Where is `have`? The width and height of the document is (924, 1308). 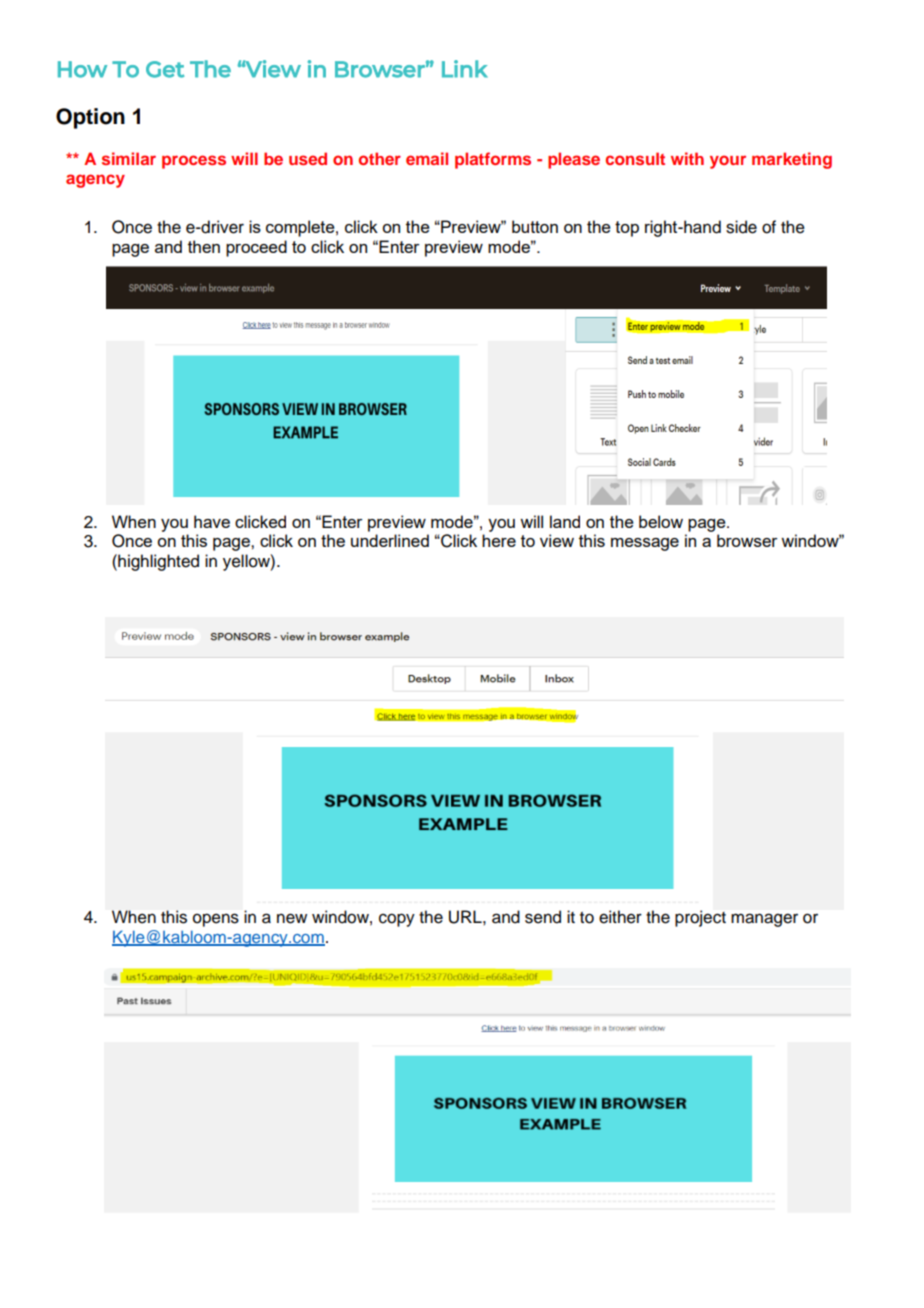
have is located at coordinates (212, 521).
